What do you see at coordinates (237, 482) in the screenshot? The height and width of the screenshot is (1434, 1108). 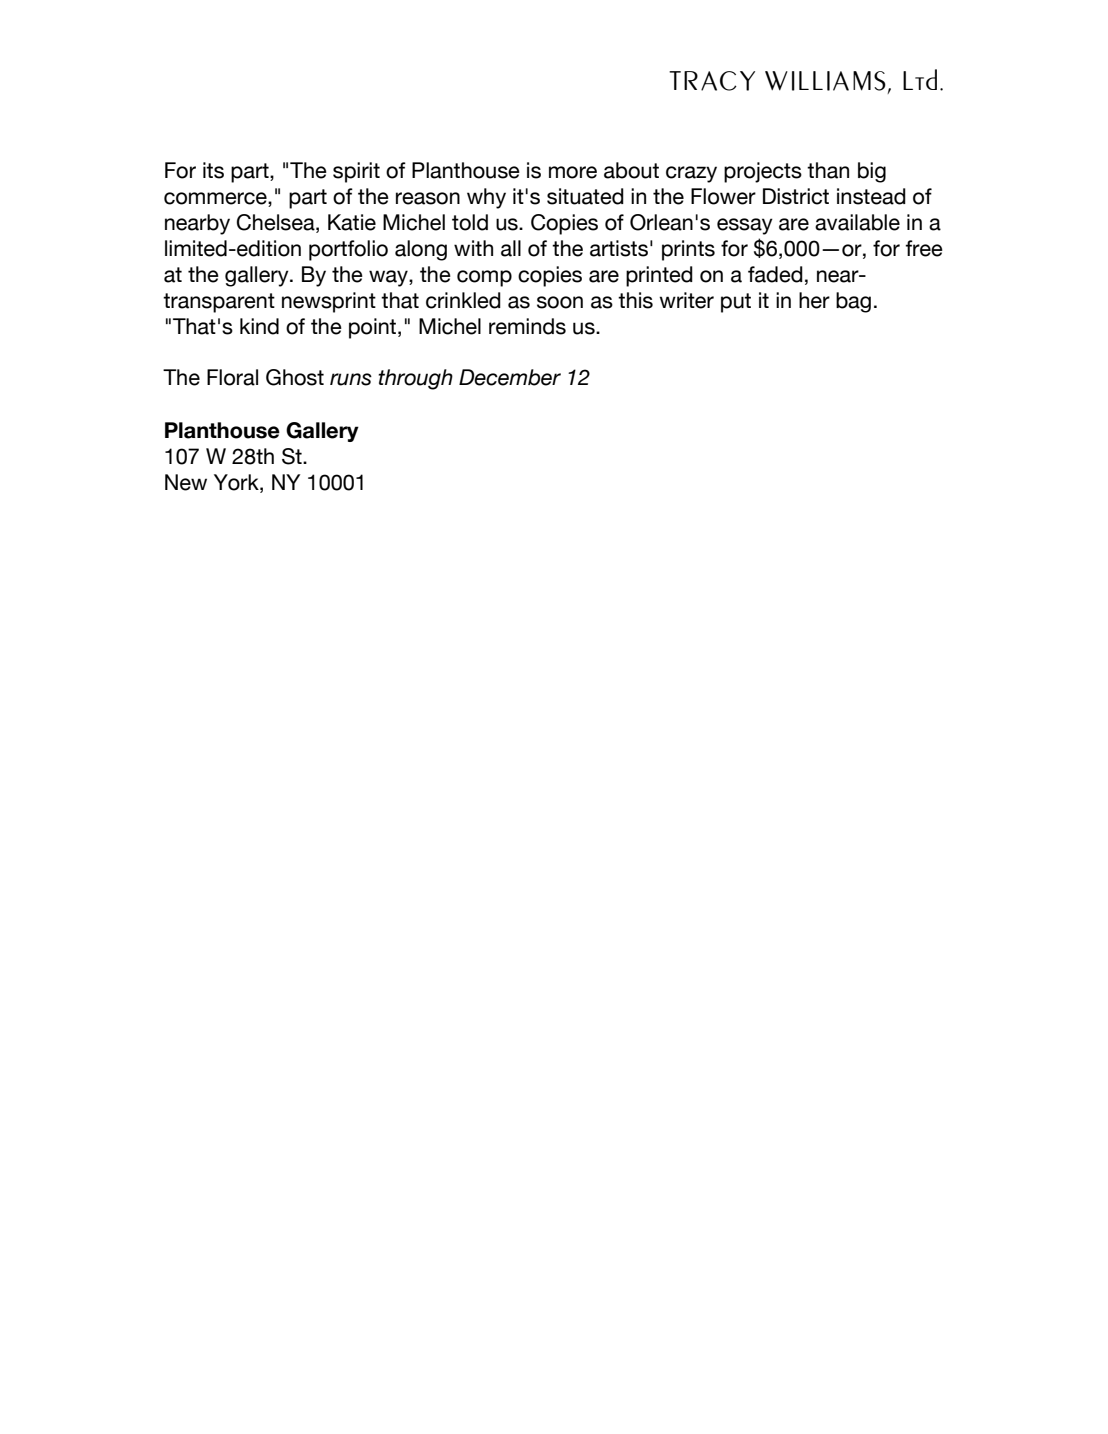 I see `York` at bounding box center [237, 482].
